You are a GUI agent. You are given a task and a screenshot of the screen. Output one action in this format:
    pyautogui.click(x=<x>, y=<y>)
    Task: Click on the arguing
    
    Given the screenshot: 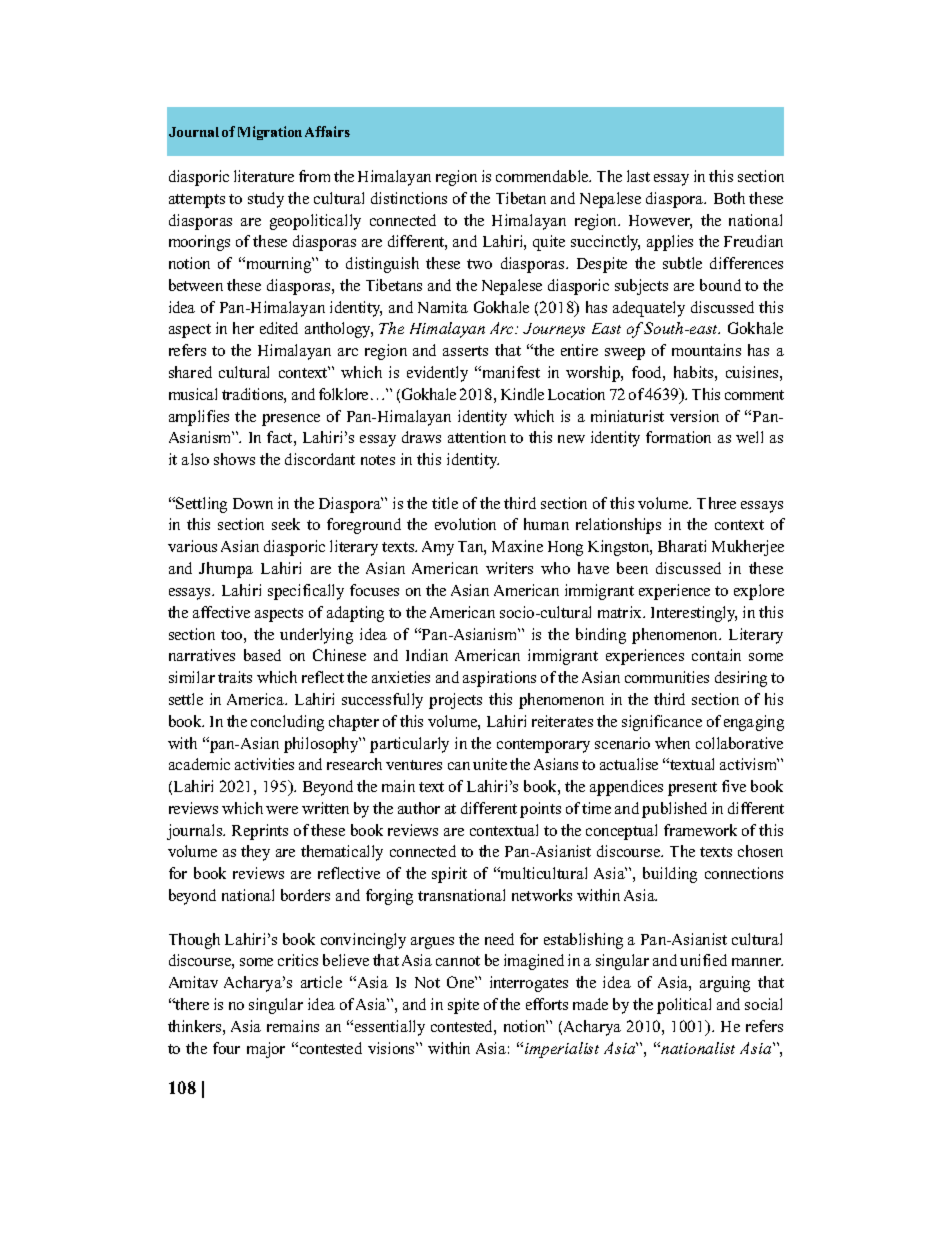 What is the action you would take?
    pyautogui.click(x=725, y=984)
